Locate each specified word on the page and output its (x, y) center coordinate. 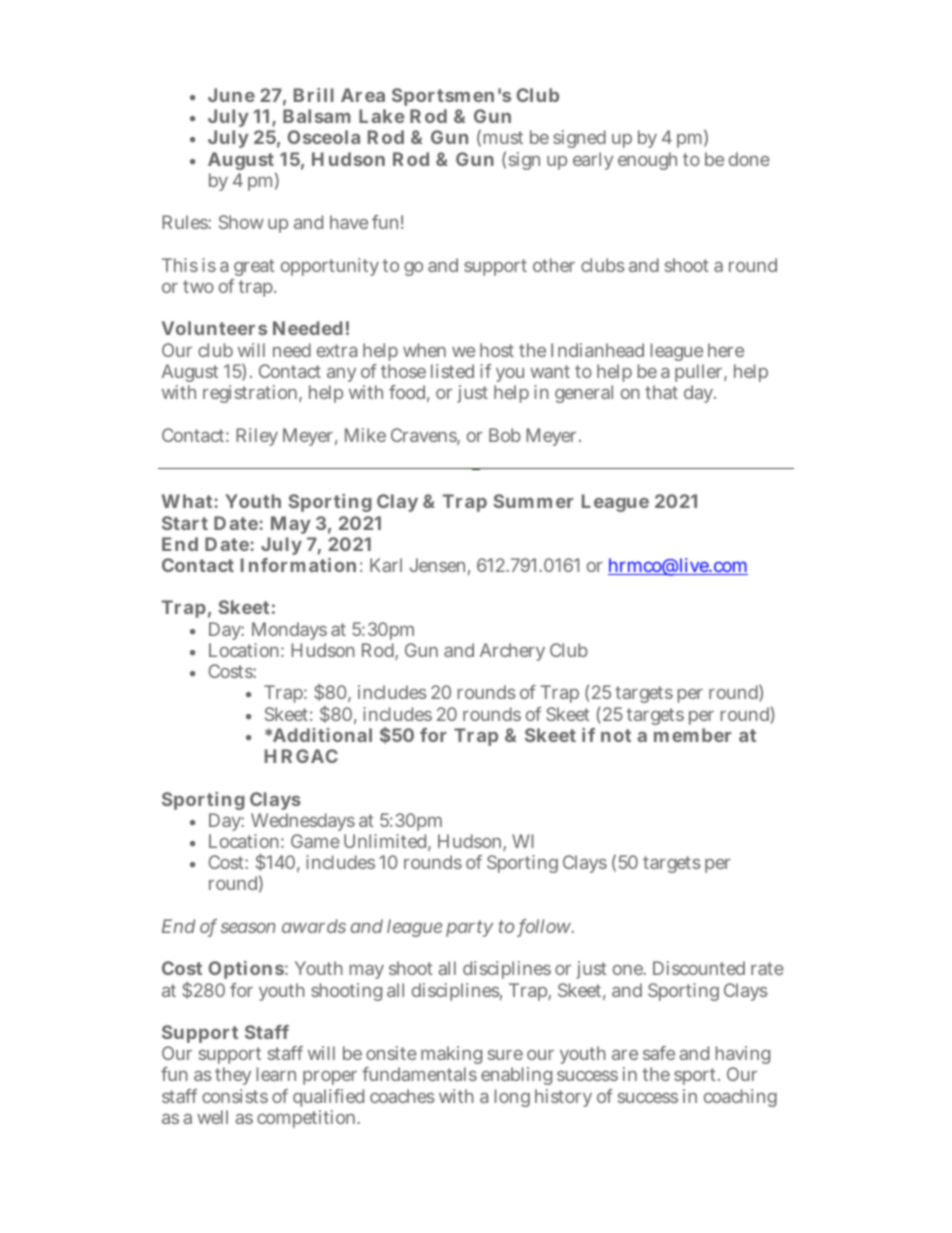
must (503, 137)
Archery (512, 652)
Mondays (289, 631)
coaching (740, 1098)
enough (647, 161)
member (692, 735)
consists (235, 1096)
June (231, 95)
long (512, 1098)
